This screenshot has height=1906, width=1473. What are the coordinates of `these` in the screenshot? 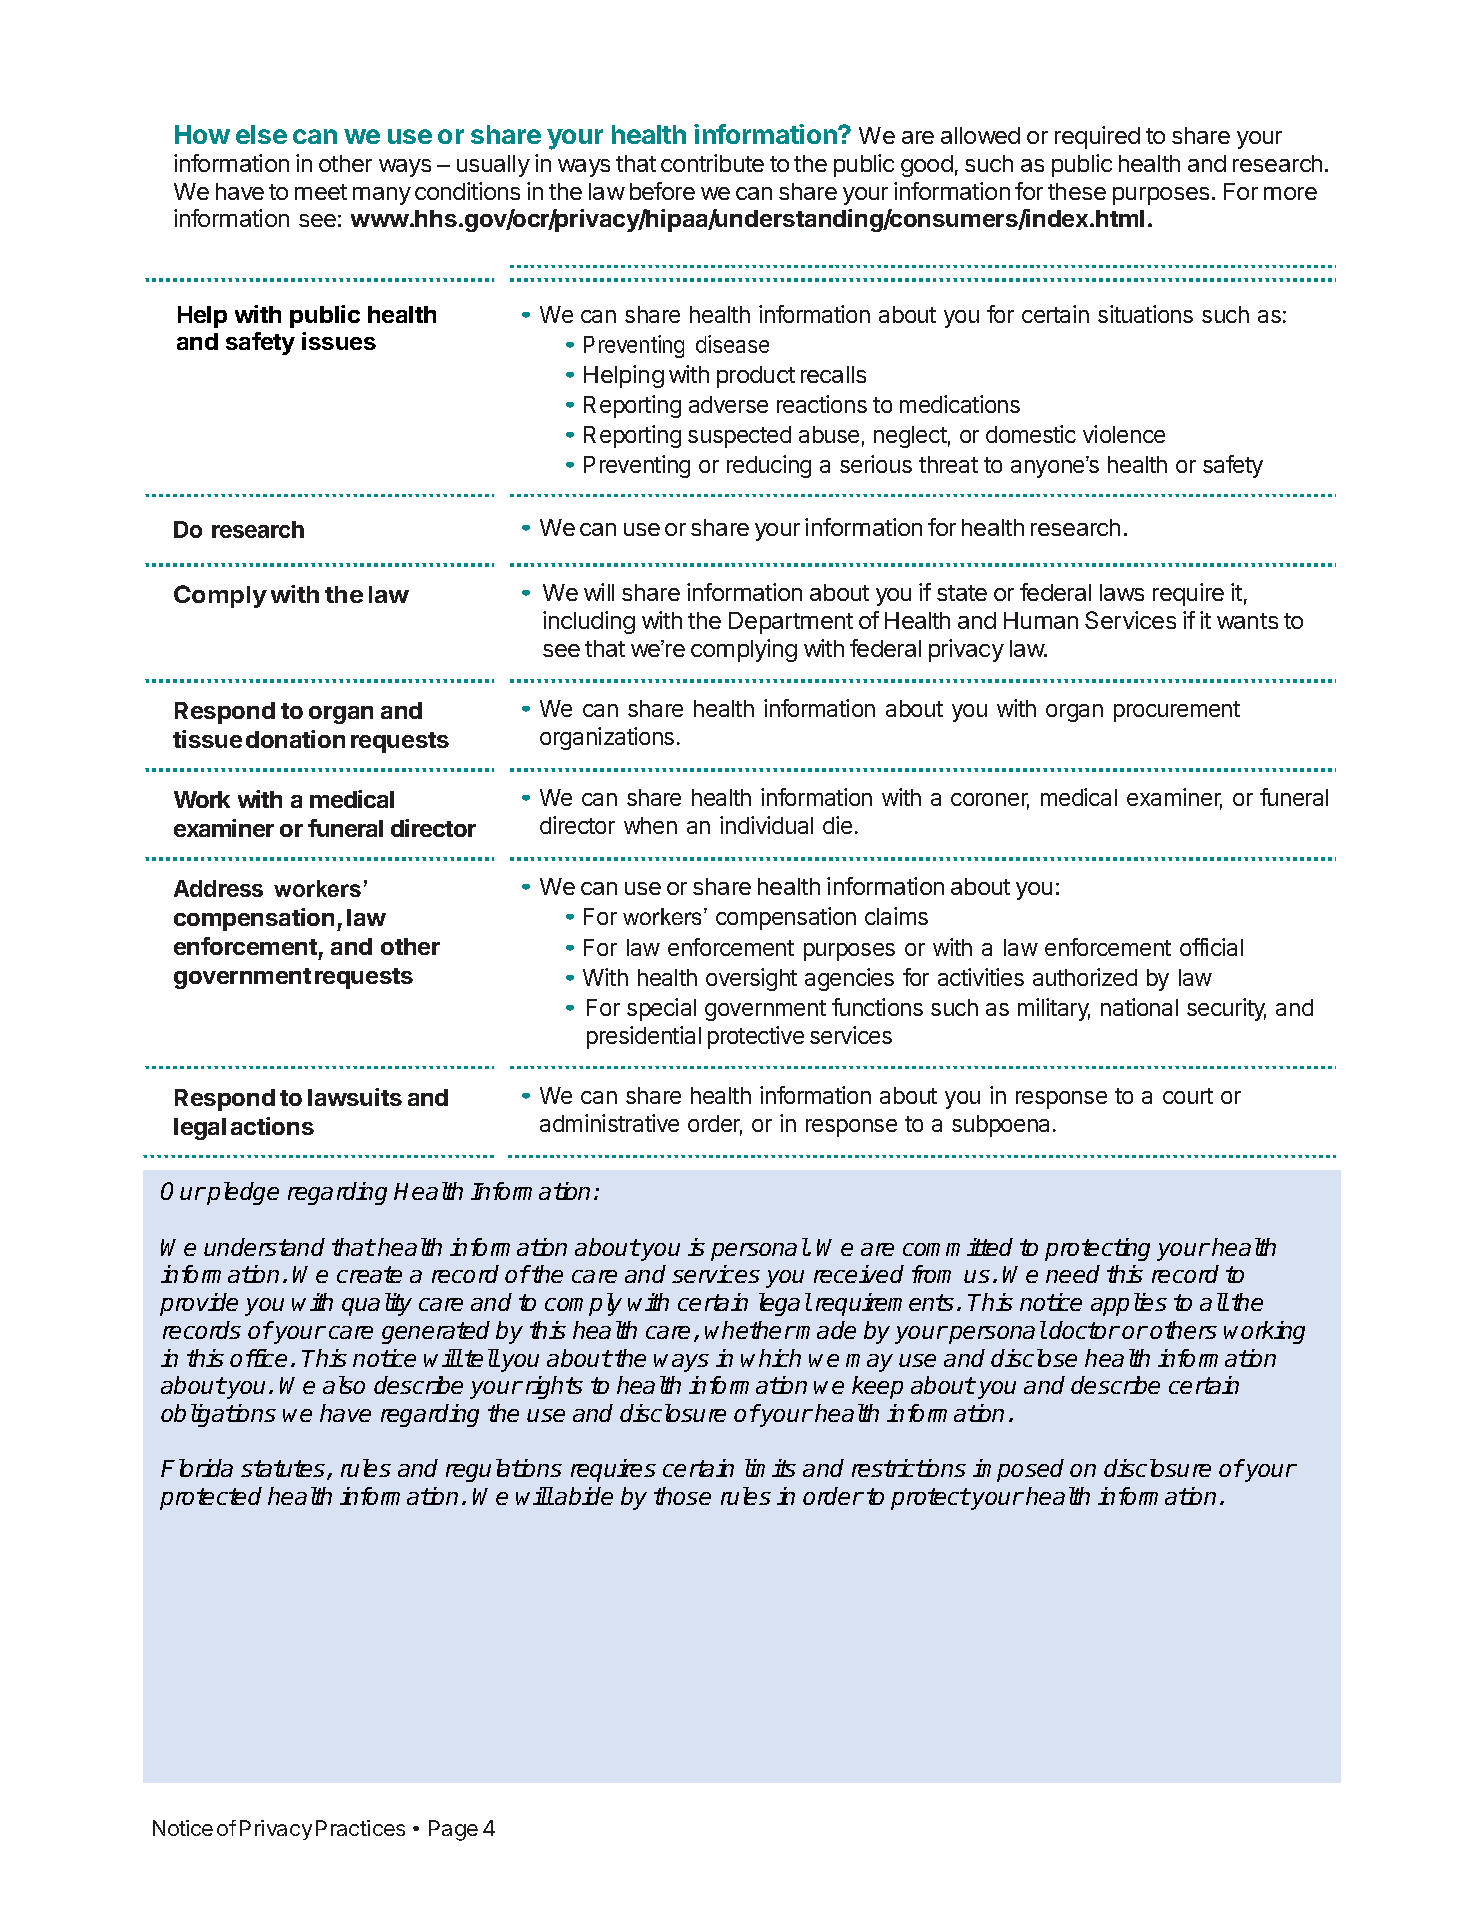 It's located at (1077, 191).
